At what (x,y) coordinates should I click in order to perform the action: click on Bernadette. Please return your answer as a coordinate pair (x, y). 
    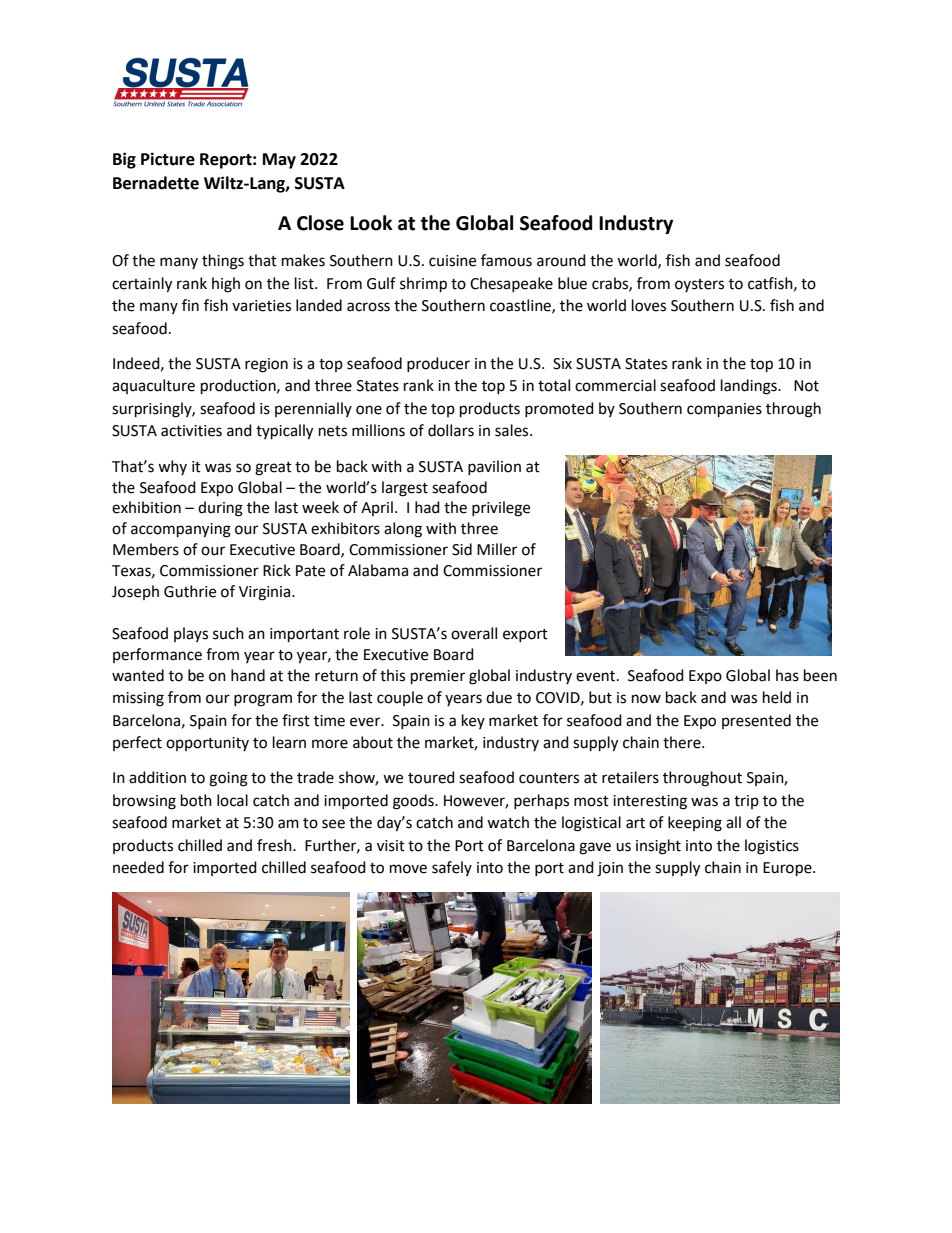
    Looking at the image, I should click on (156, 183).
